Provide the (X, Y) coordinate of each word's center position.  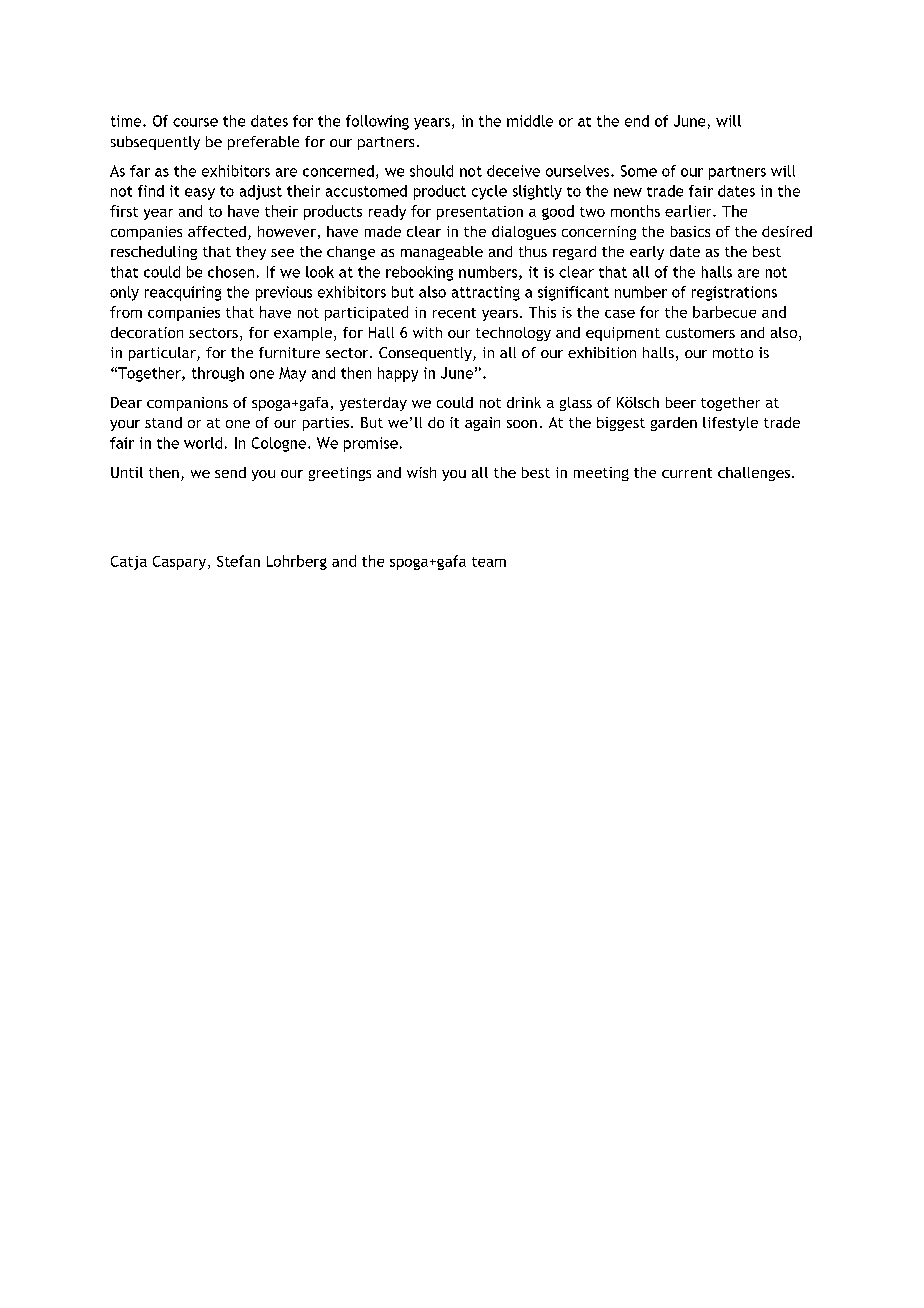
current (687, 473)
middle (530, 121)
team (489, 562)
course (195, 122)
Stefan (238, 561)
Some (639, 171)
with (427, 332)
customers (700, 333)
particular (163, 354)
